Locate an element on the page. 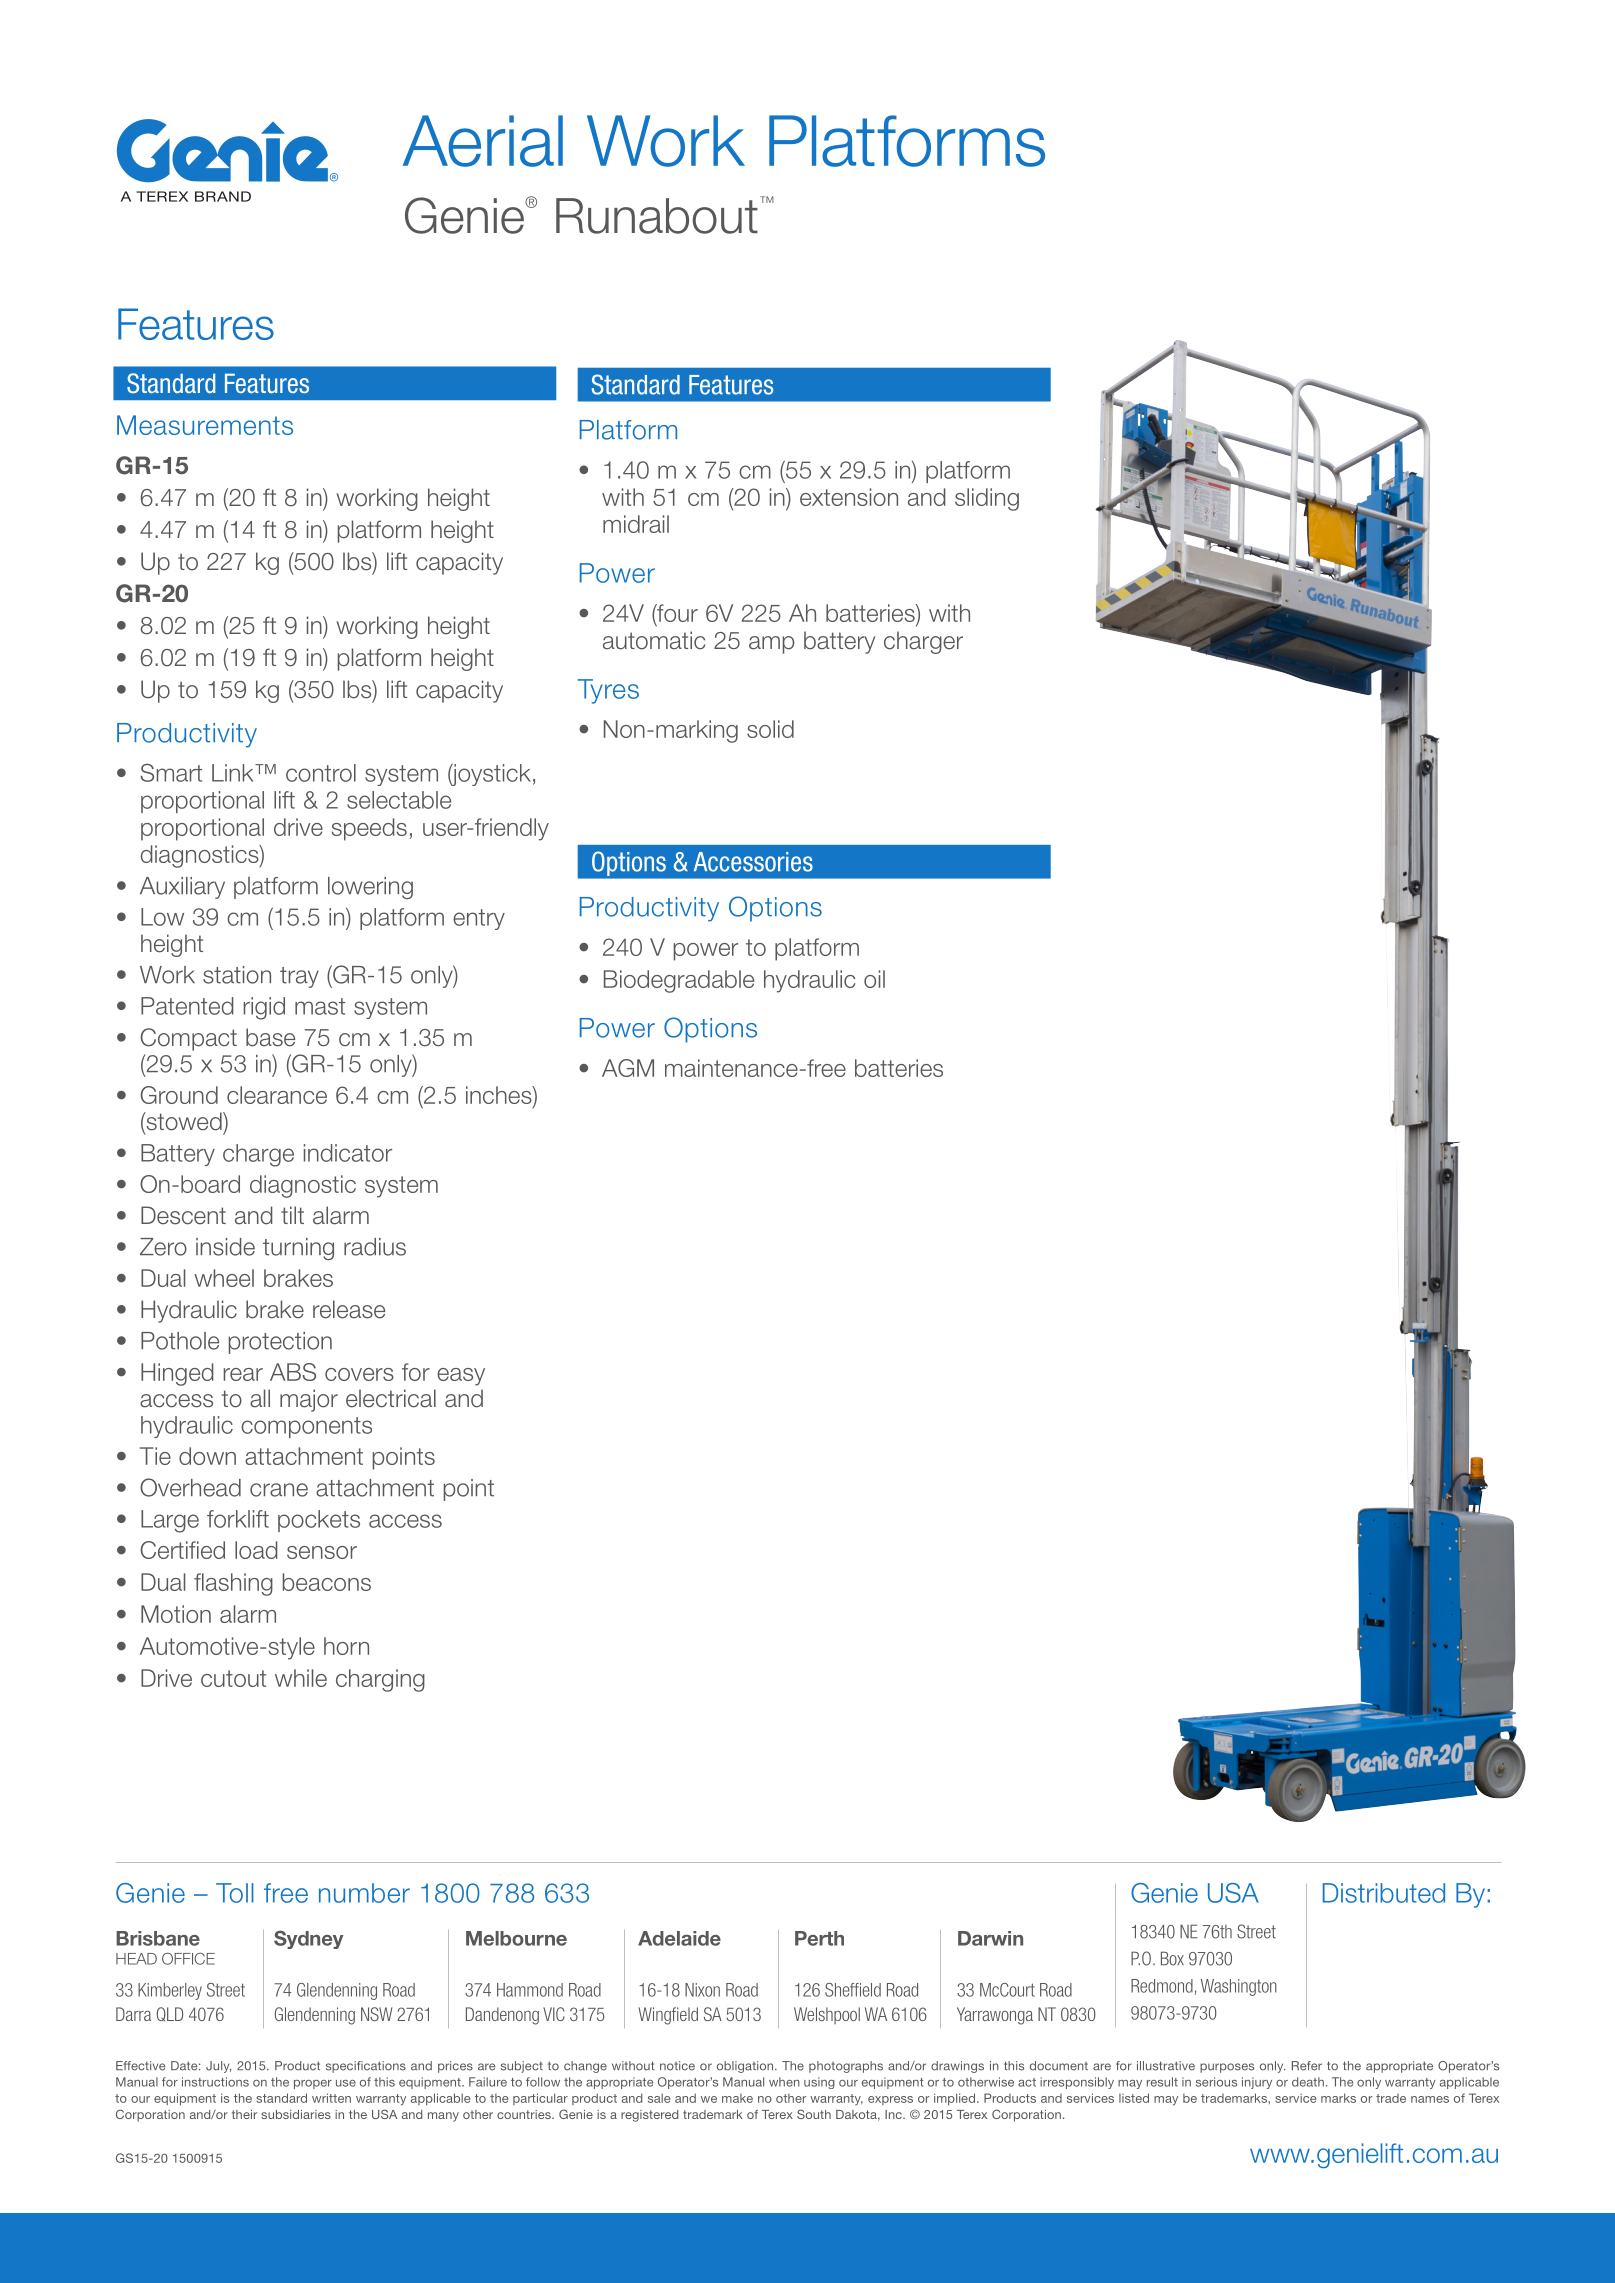  sliding is located at coordinates (987, 499).
